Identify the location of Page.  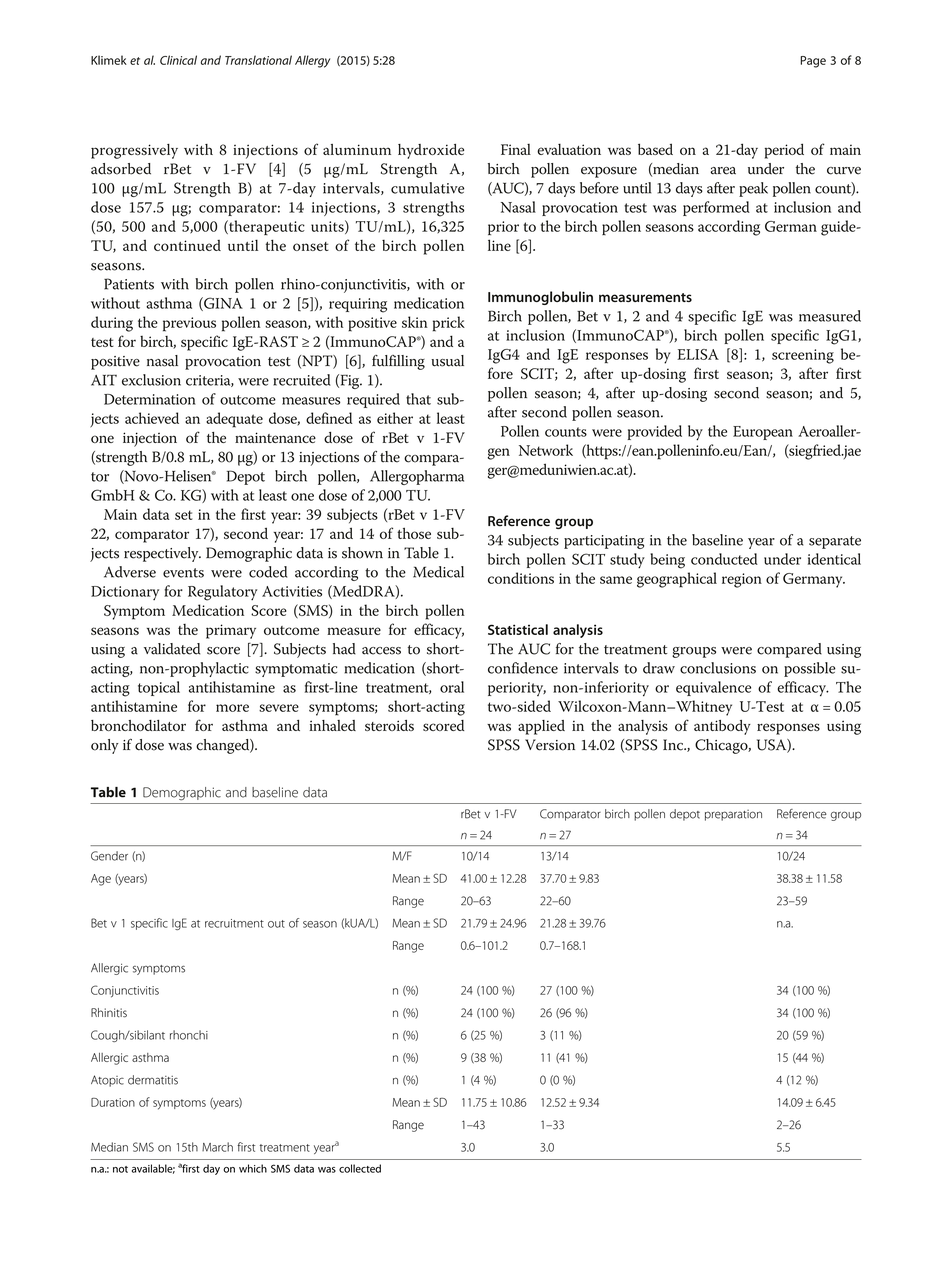
(813, 62).
